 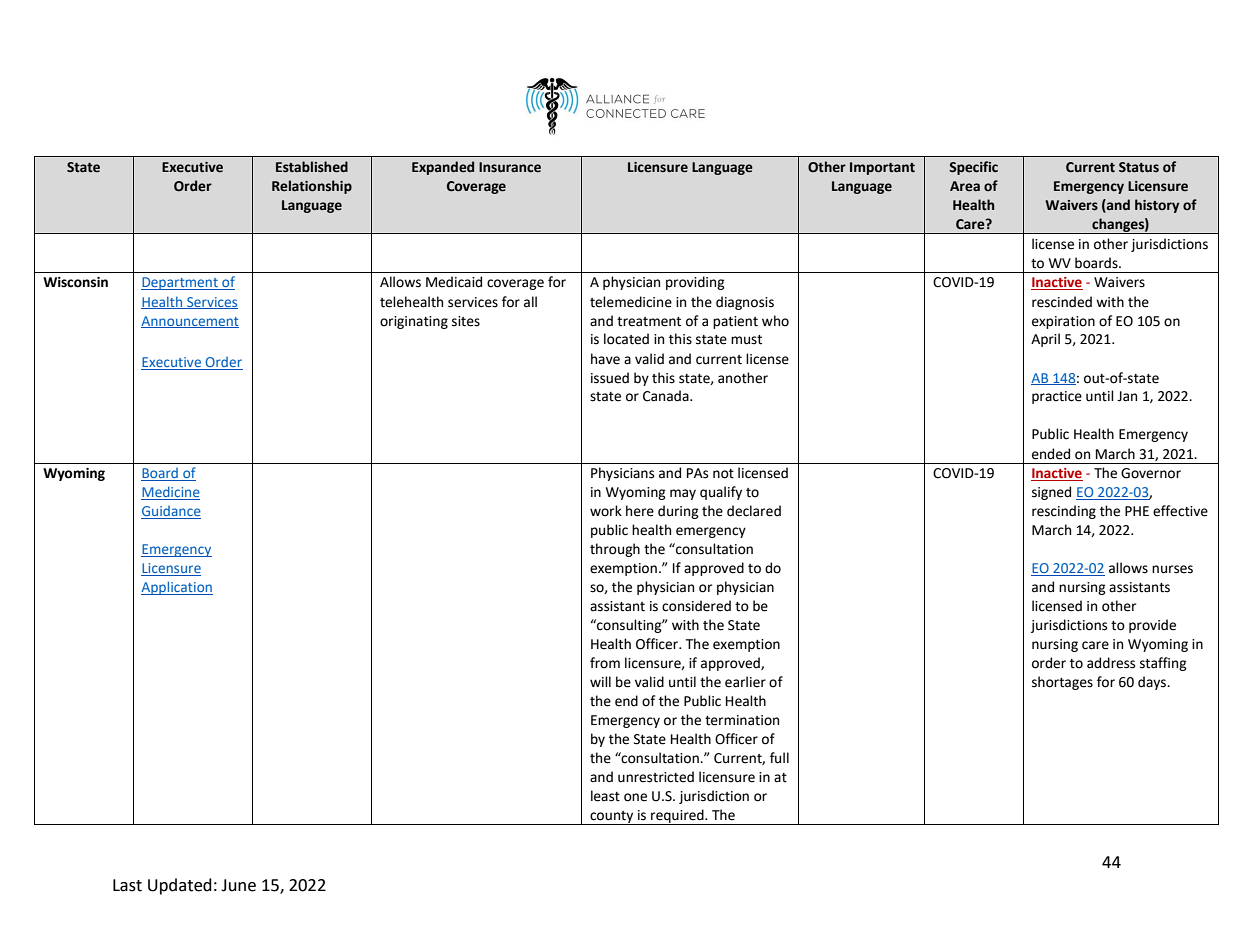 I want to click on Relationship, so click(x=312, y=187).
